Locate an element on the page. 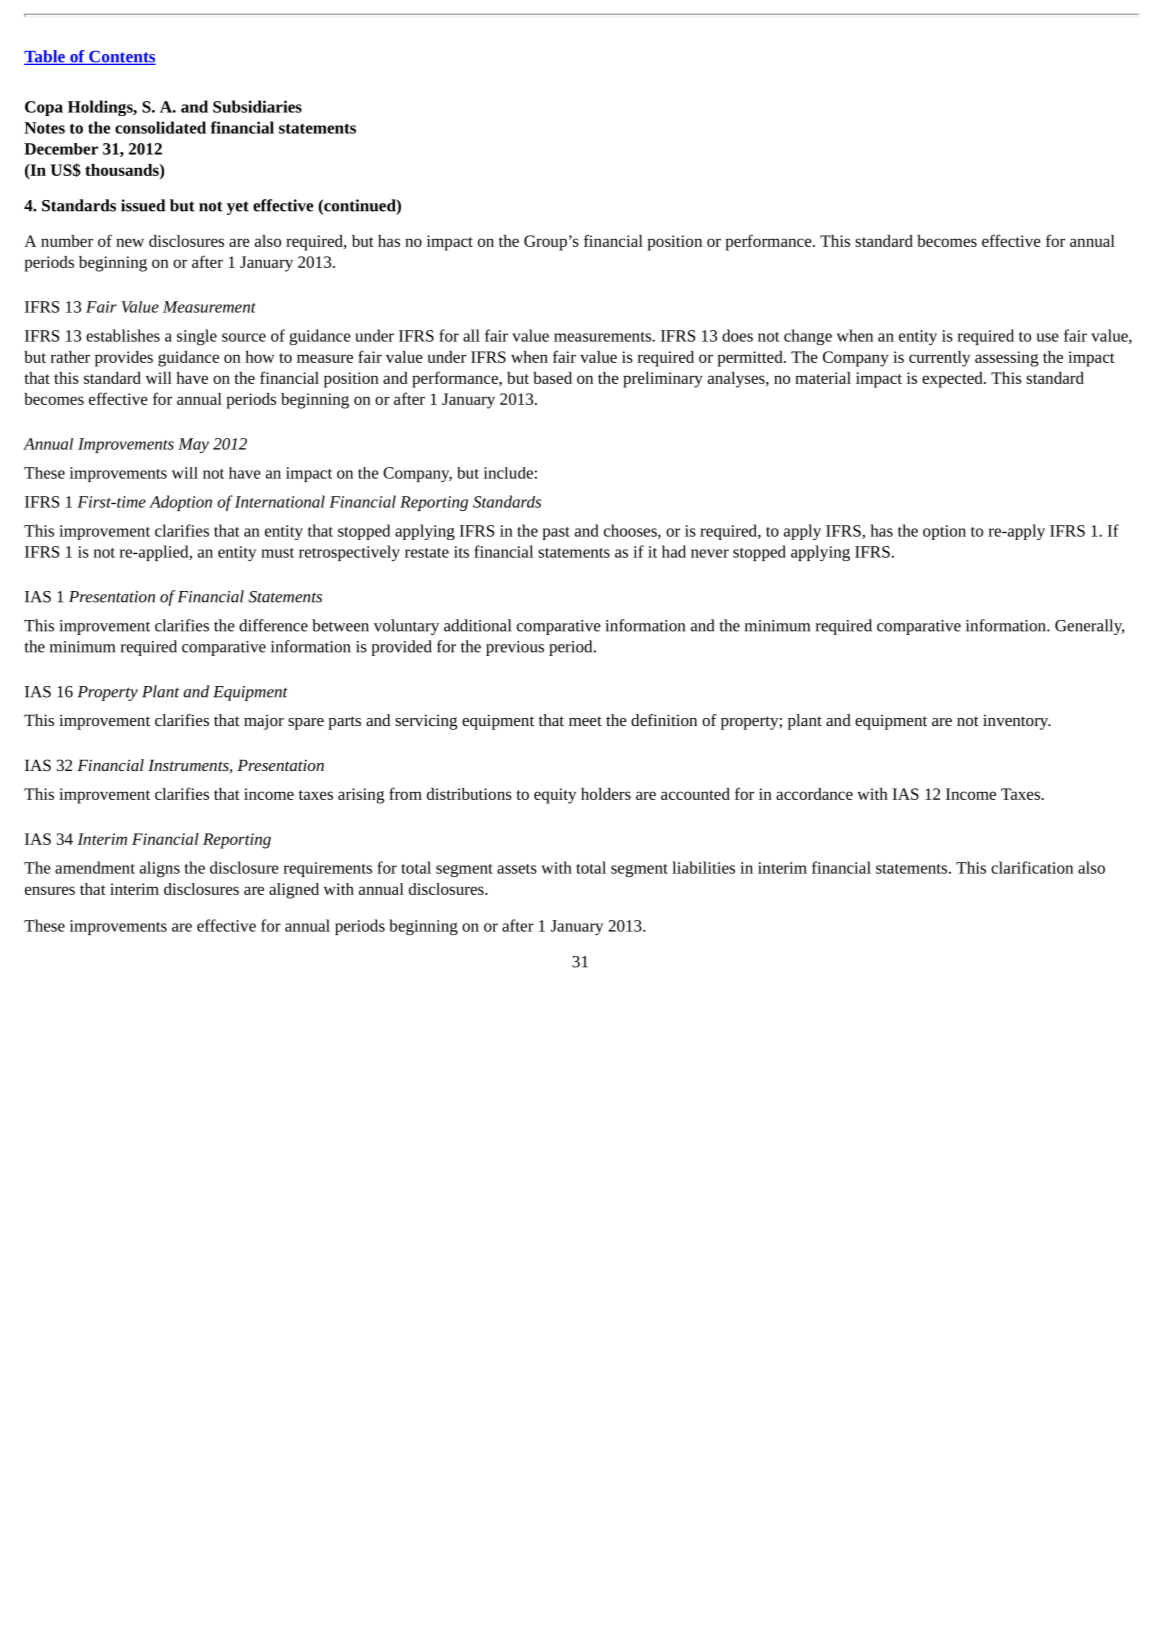  Contents is located at coordinates (121, 57).
